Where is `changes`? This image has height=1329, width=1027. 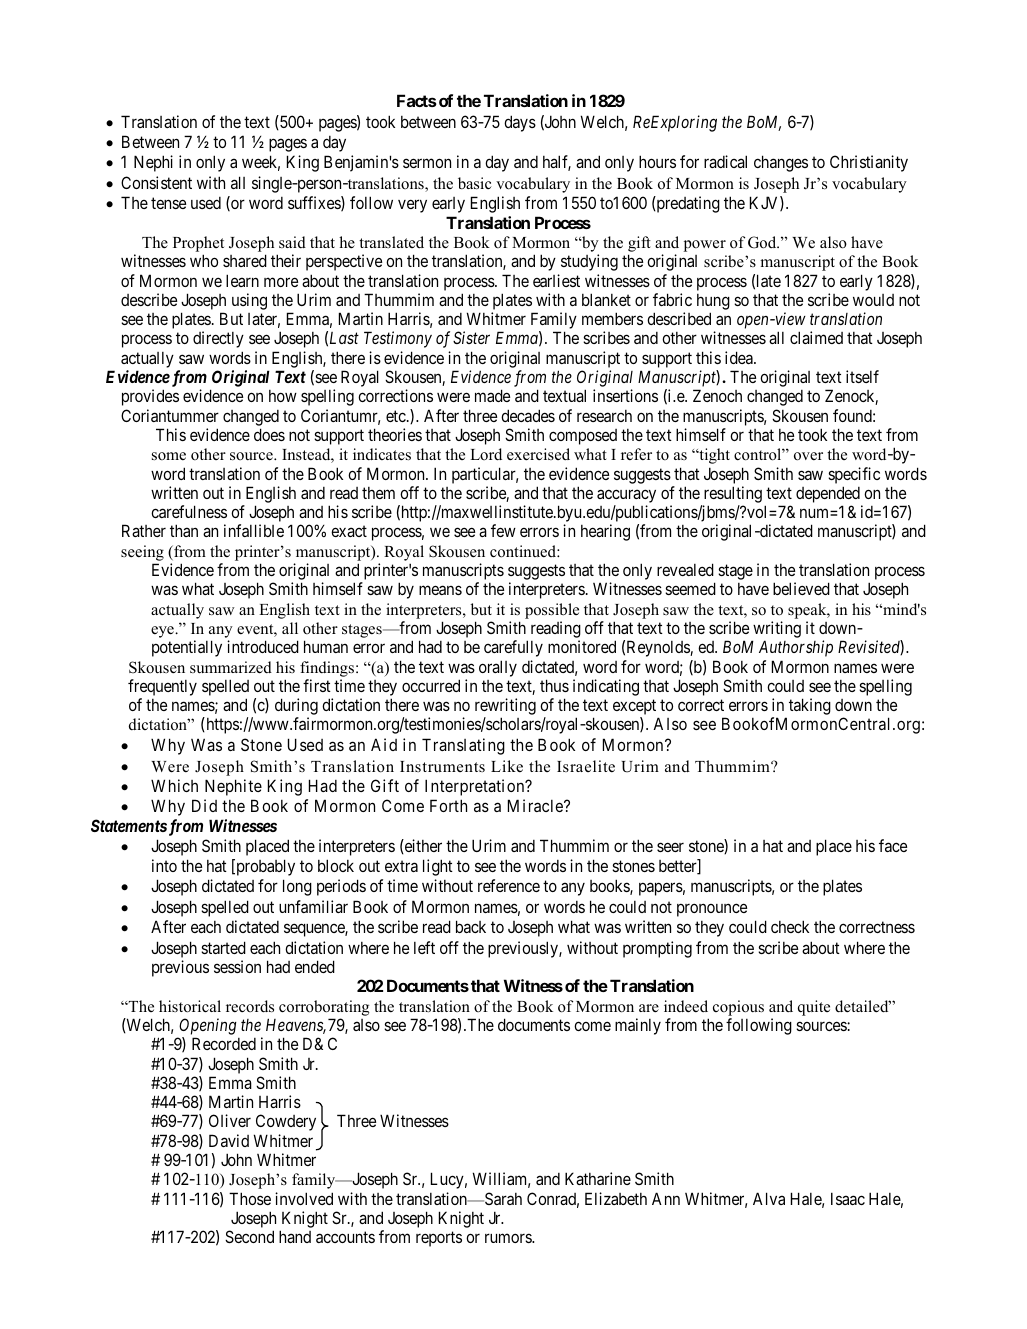 changes is located at coordinates (781, 163).
